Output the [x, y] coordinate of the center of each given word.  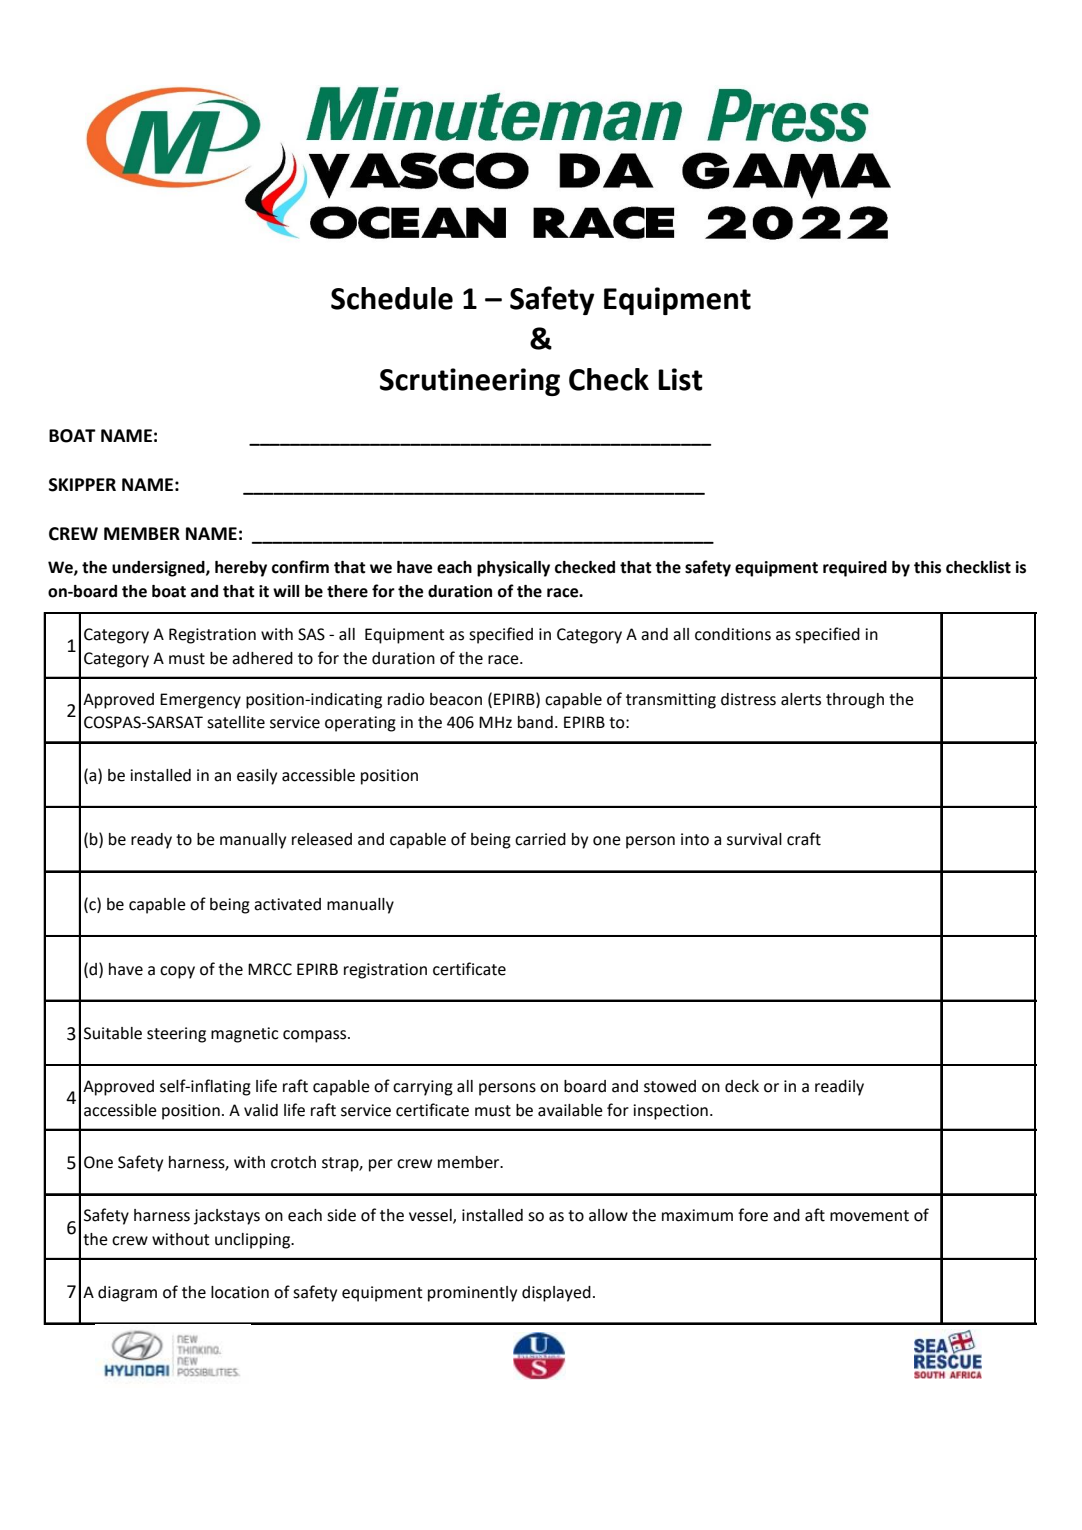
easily [257, 777]
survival [754, 839]
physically [513, 569]
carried [540, 839]
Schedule [392, 298]
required [855, 569]
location [240, 1292]
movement [869, 1216]
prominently [472, 1294]
